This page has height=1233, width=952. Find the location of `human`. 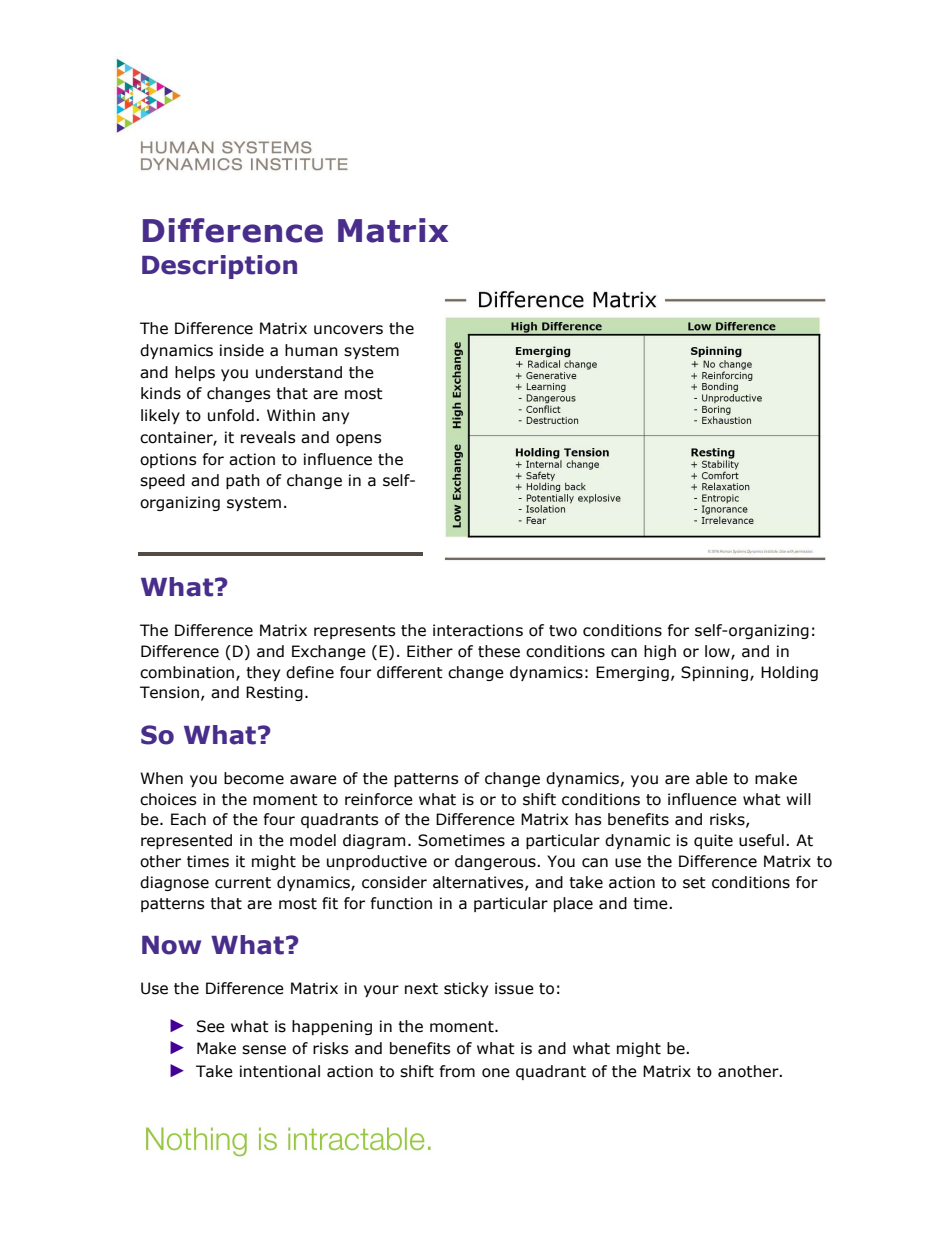

human is located at coordinates (311, 350).
